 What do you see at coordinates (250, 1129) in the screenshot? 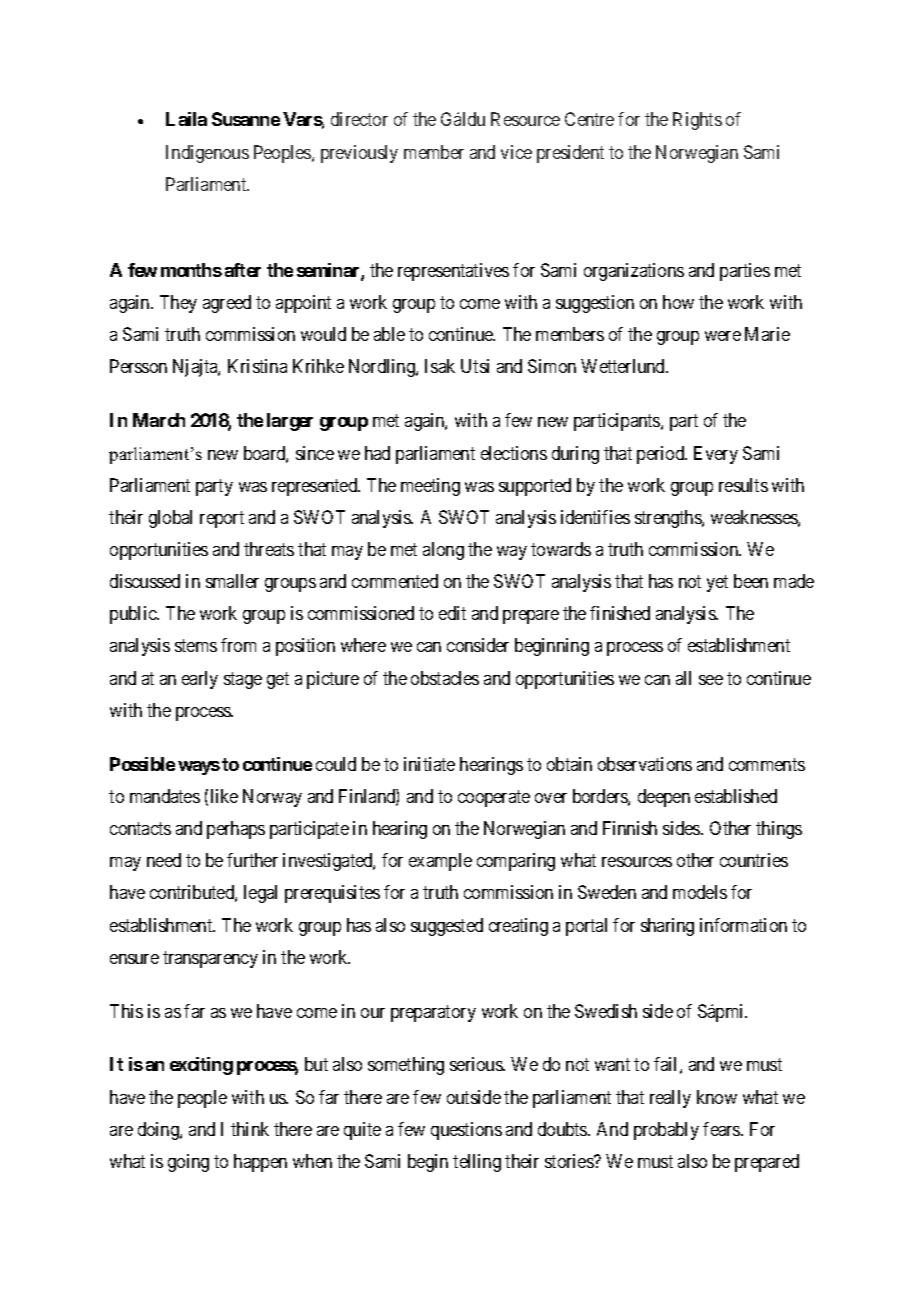
I see `think` at bounding box center [250, 1129].
